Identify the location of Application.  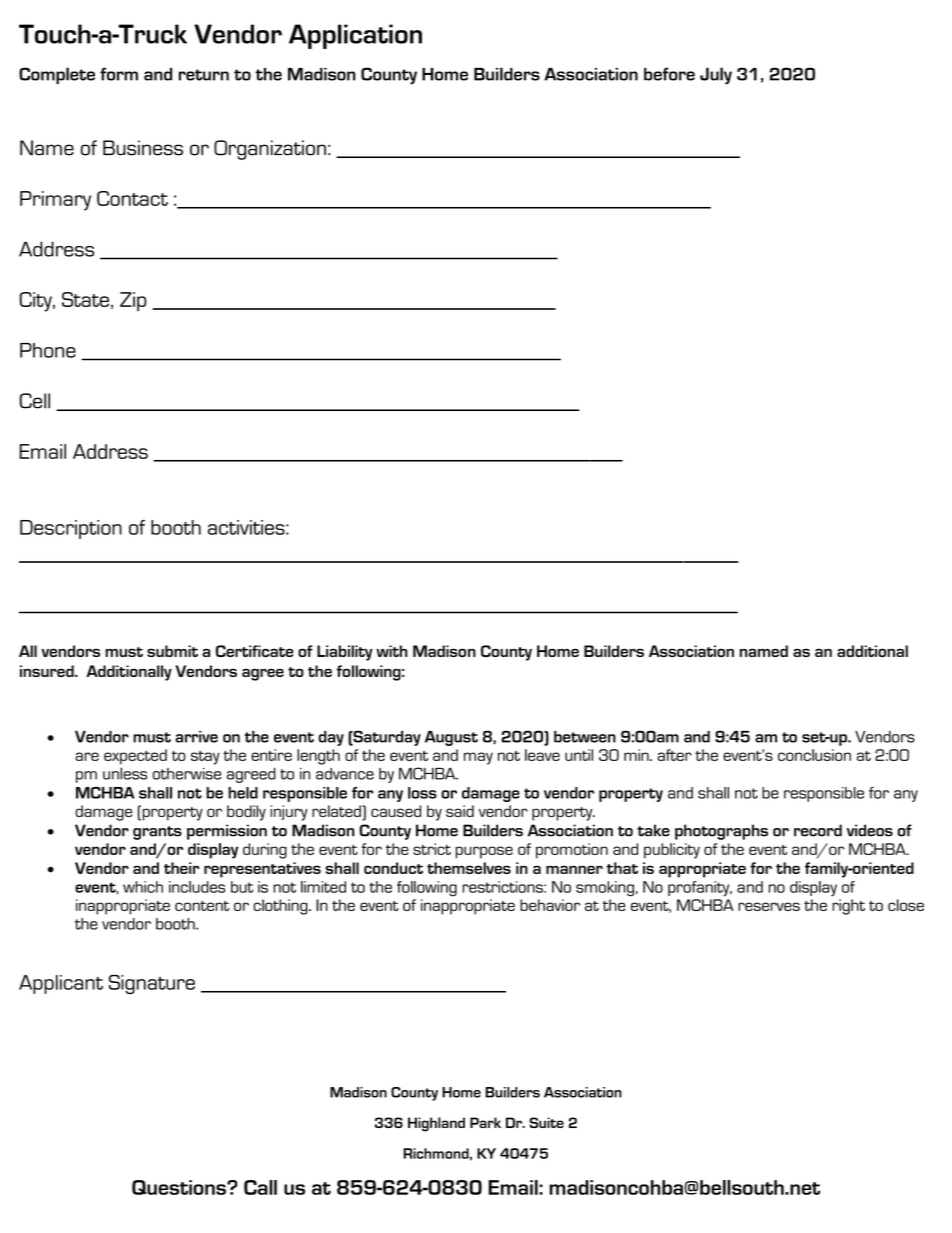
(355, 36).
